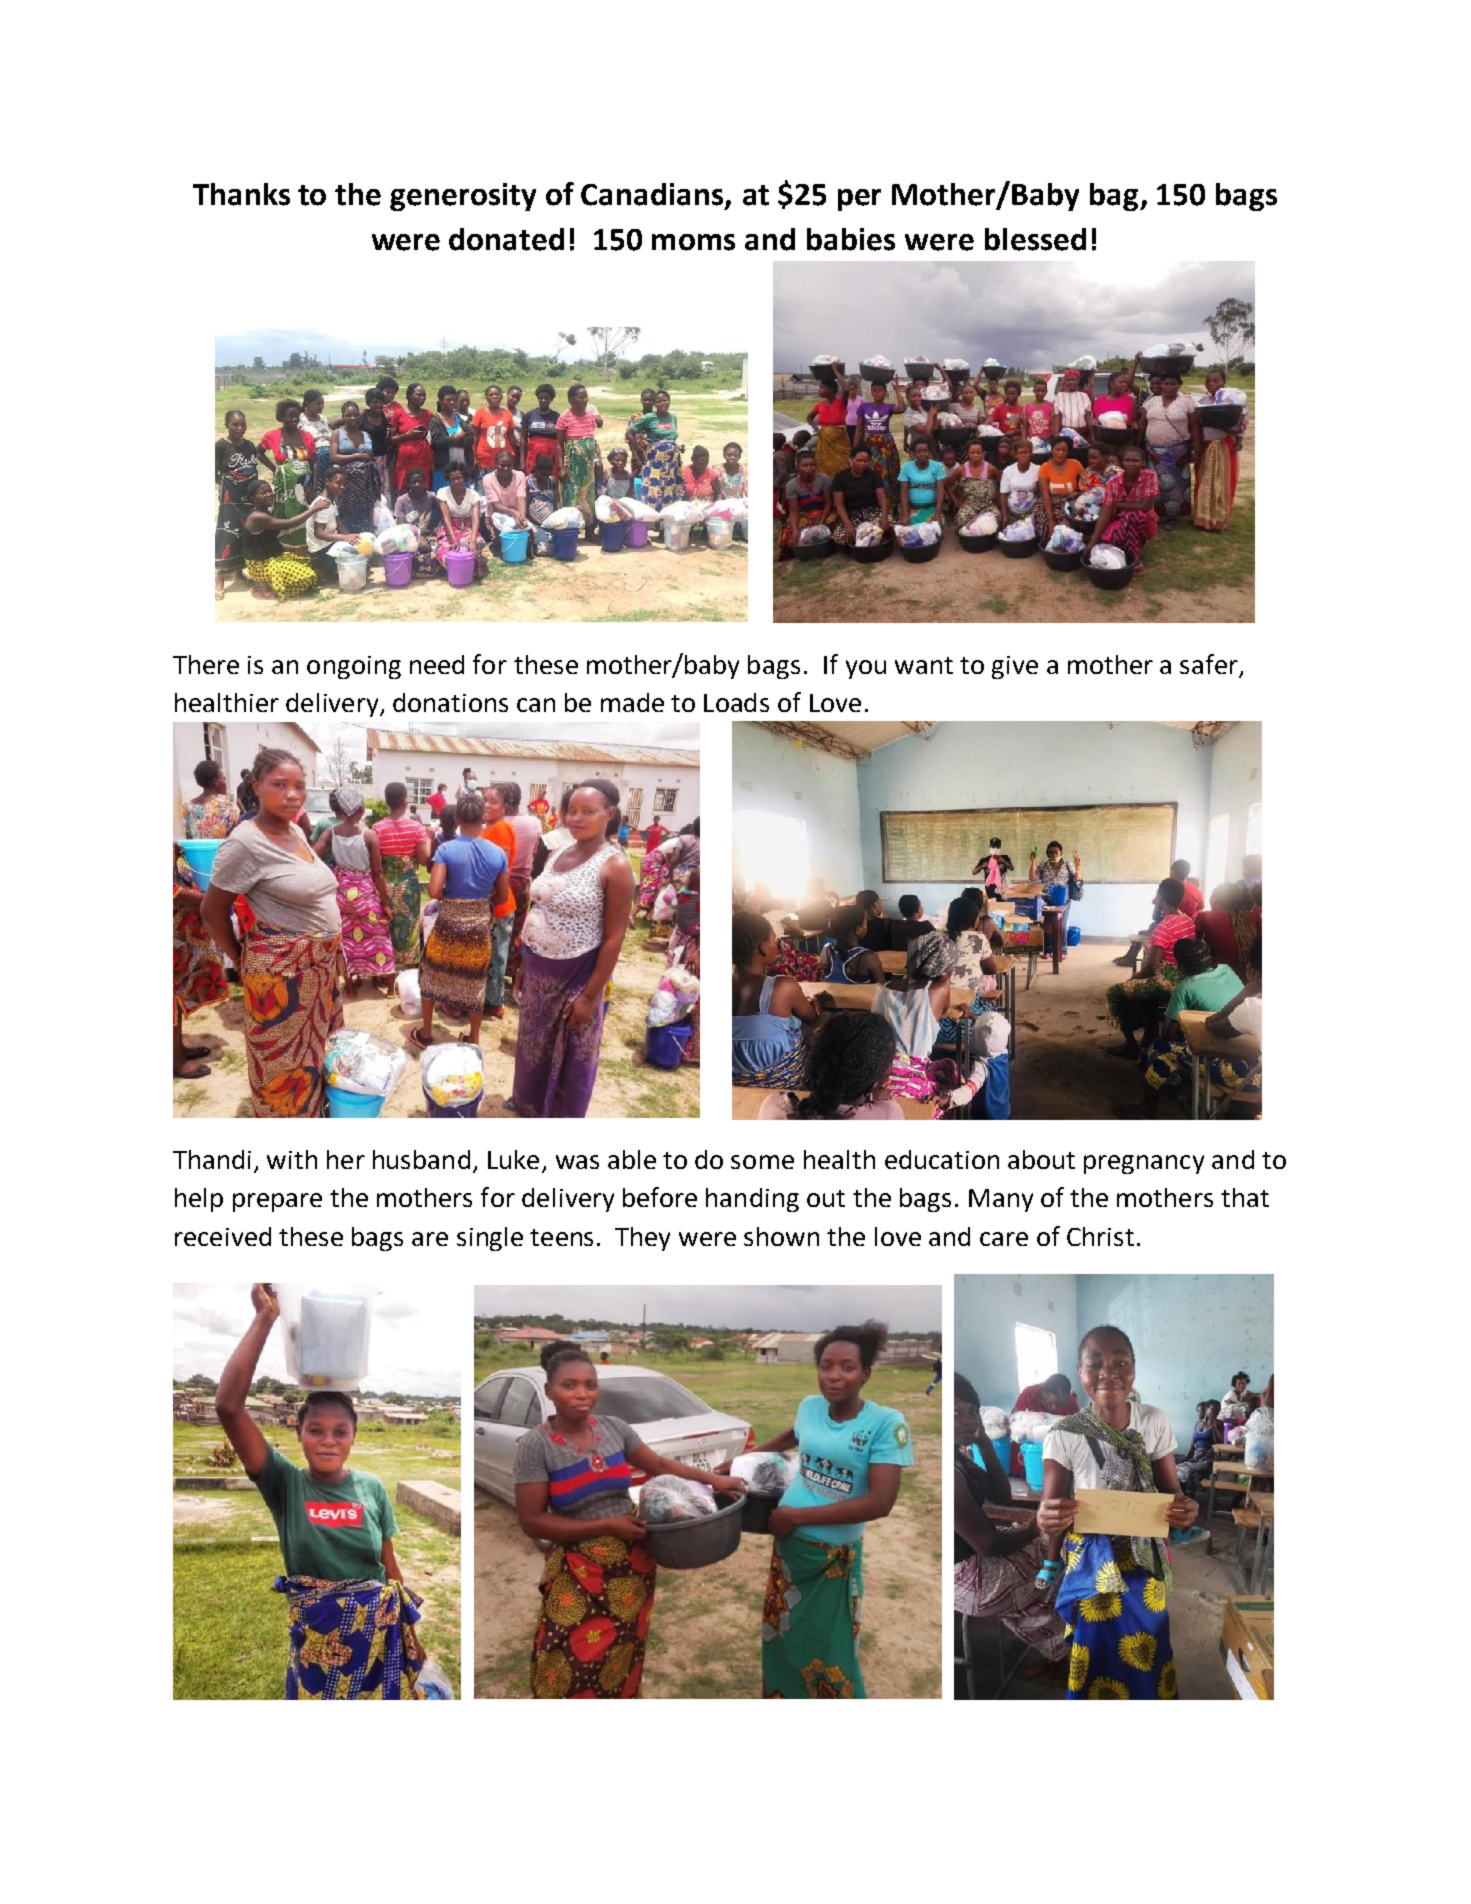  Describe the element at coordinates (1035, 239) in the screenshot. I see `blessed` at that location.
